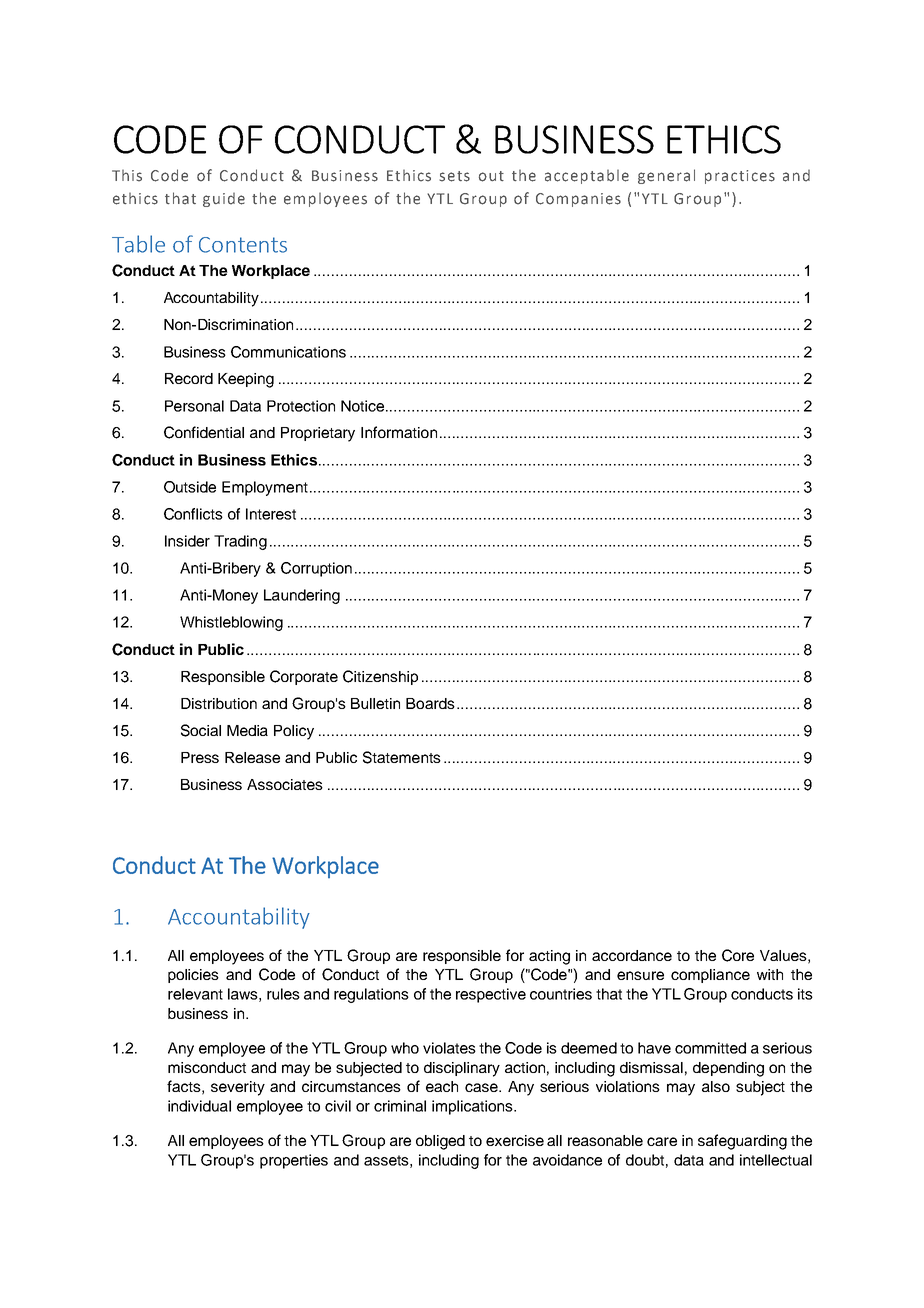 The width and height of the screenshot is (924, 1308). Describe the element at coordinates (402, 757) in the screenshot. I see `Statements` at that location.
